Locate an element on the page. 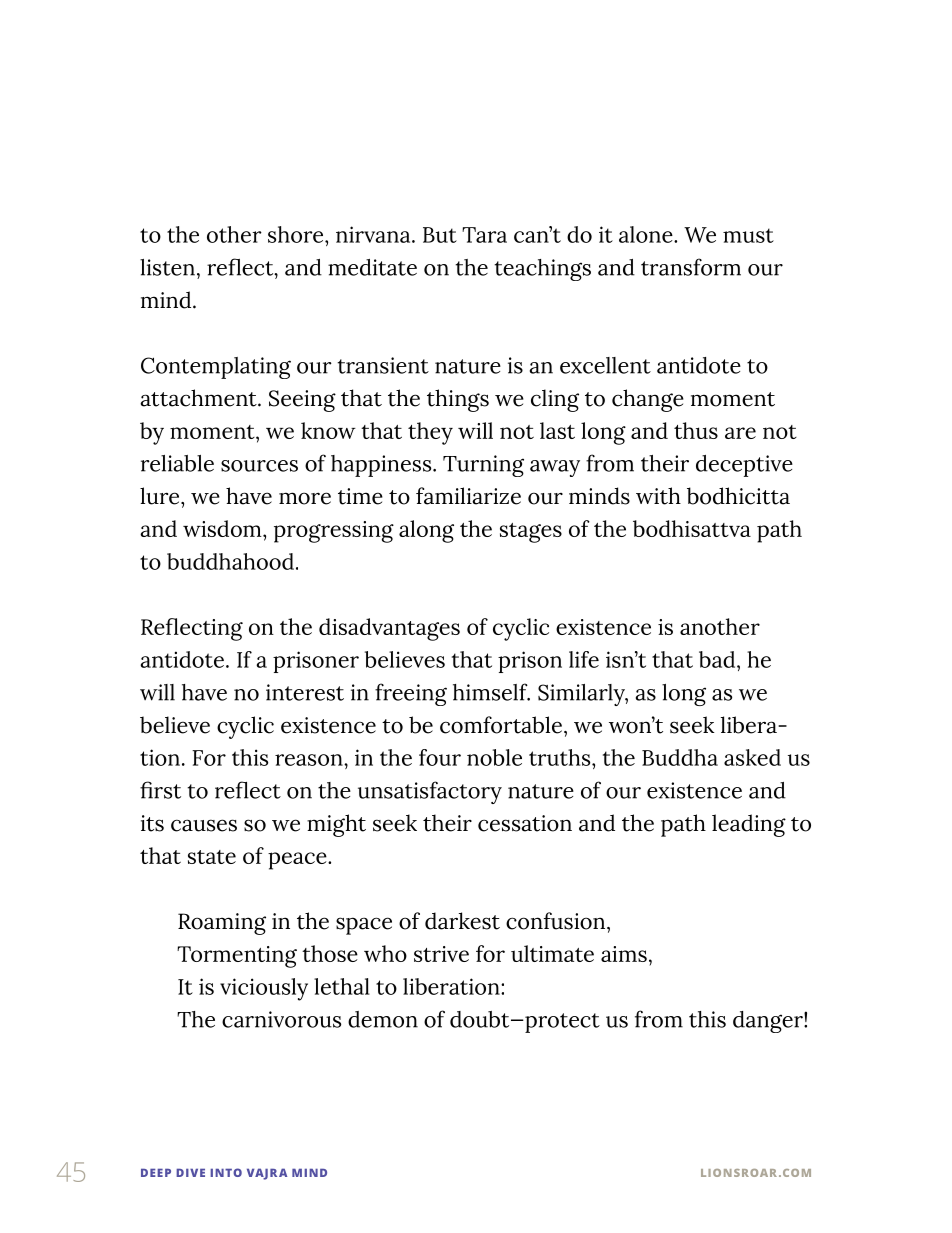 This page has width=952, height=1233. darkest is located at coordinates (462, 921).
